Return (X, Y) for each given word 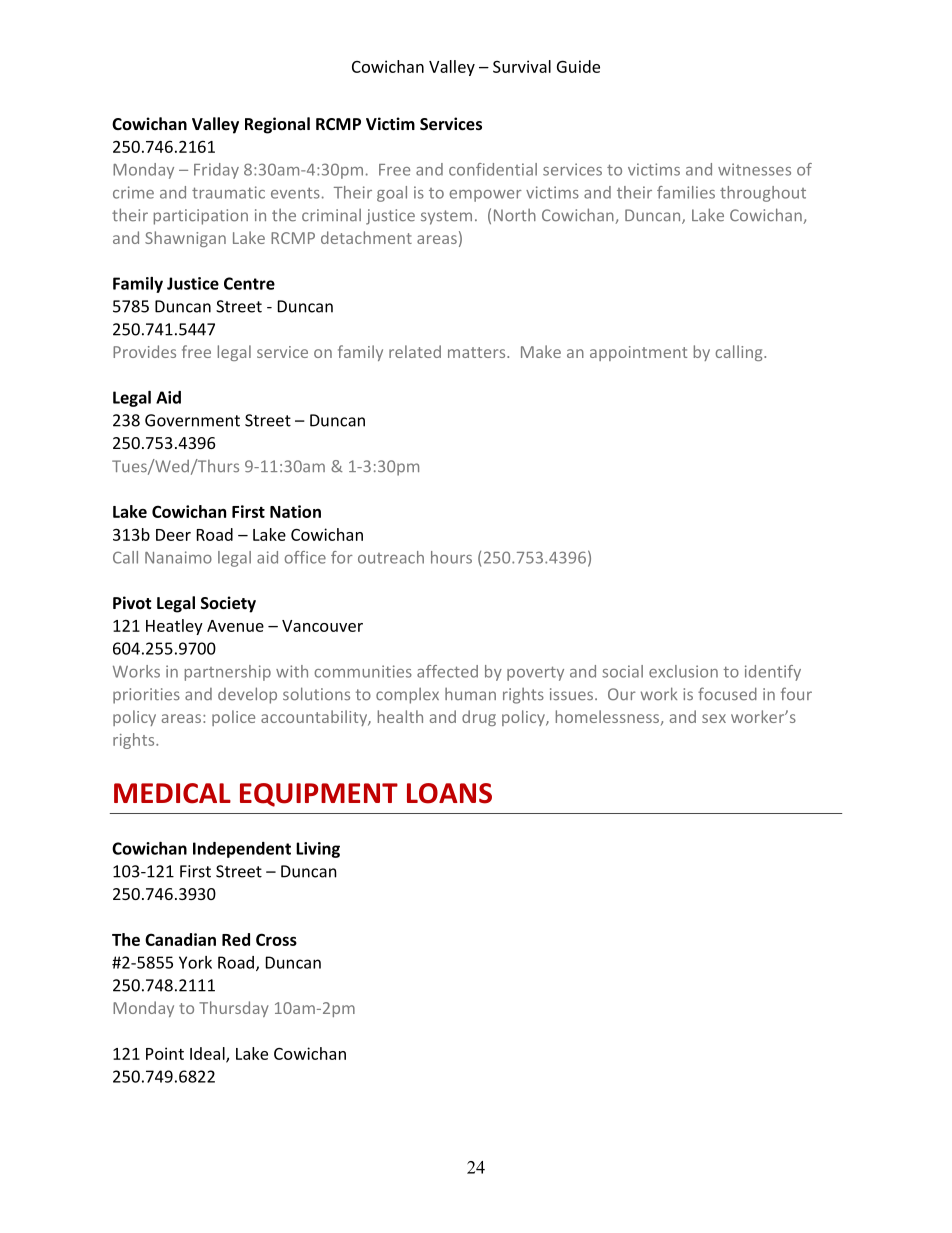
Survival (522, 66)
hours (451, 557)
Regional (277, 125)
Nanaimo (178, 557)
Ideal (208, 1054)
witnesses (754, 169)
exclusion (683, 671)
